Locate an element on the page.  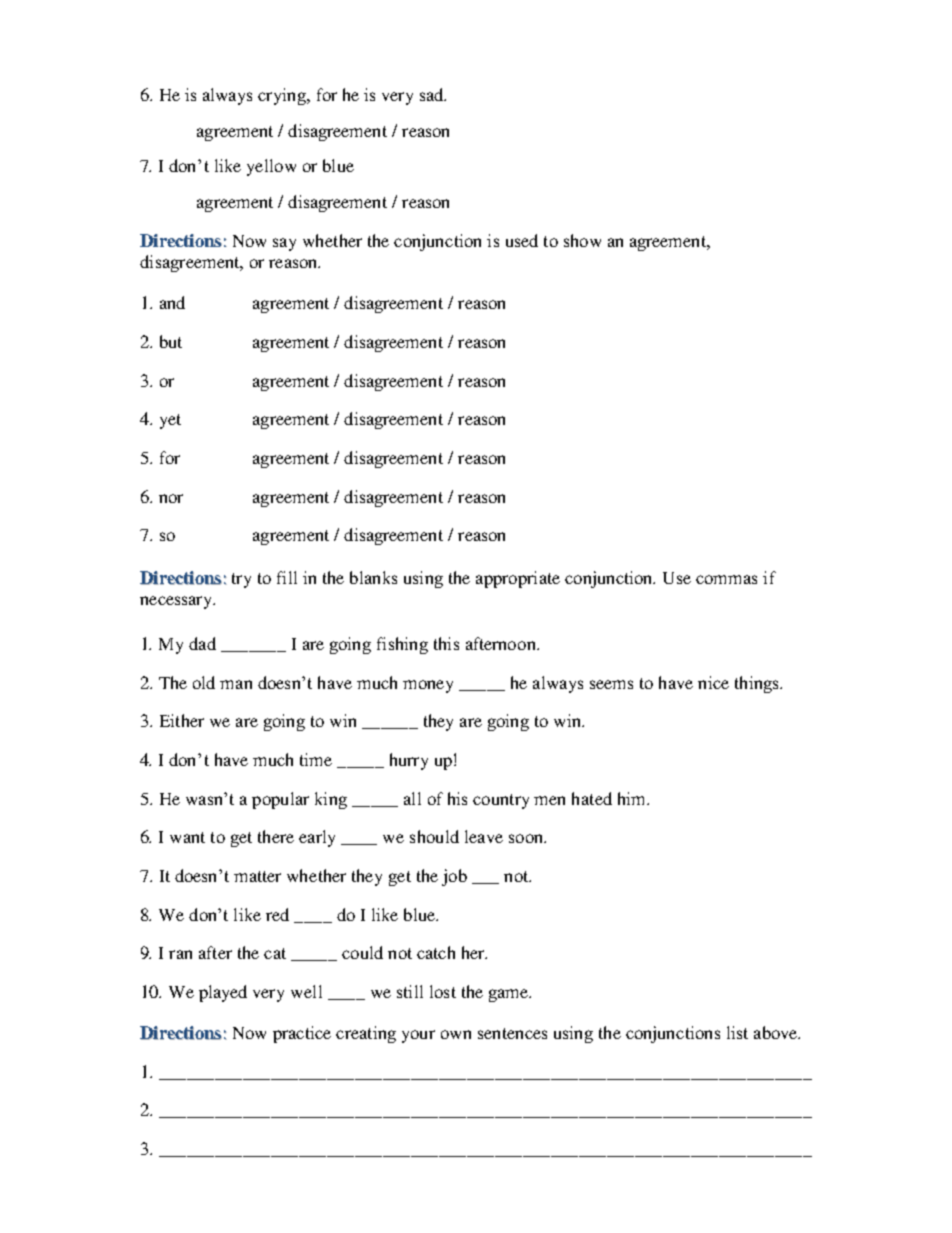
him is located at coordinates (633, 798).
